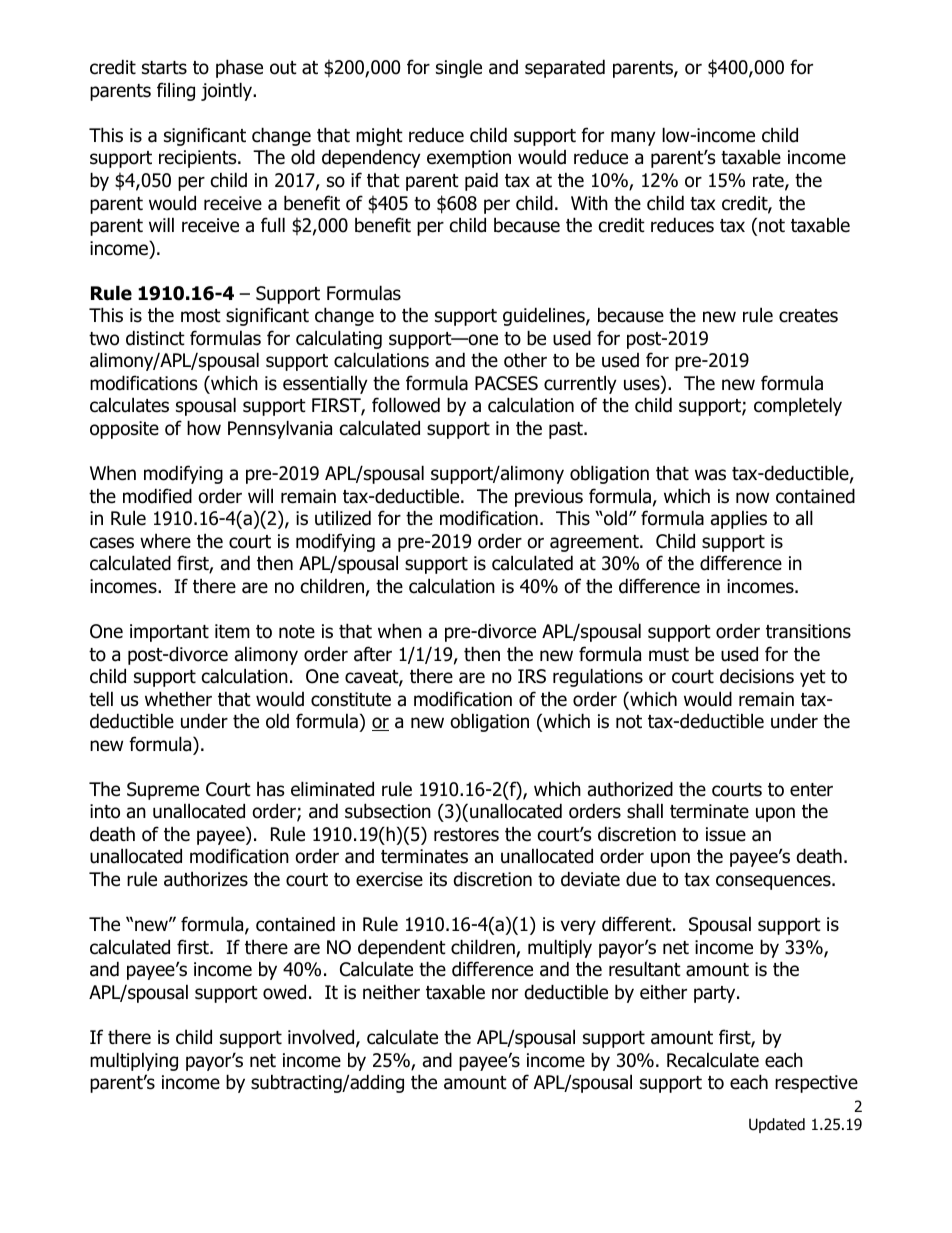  Describe the element at coordinates (808, 631) in the screenshot. I see `transitions` at that location.
